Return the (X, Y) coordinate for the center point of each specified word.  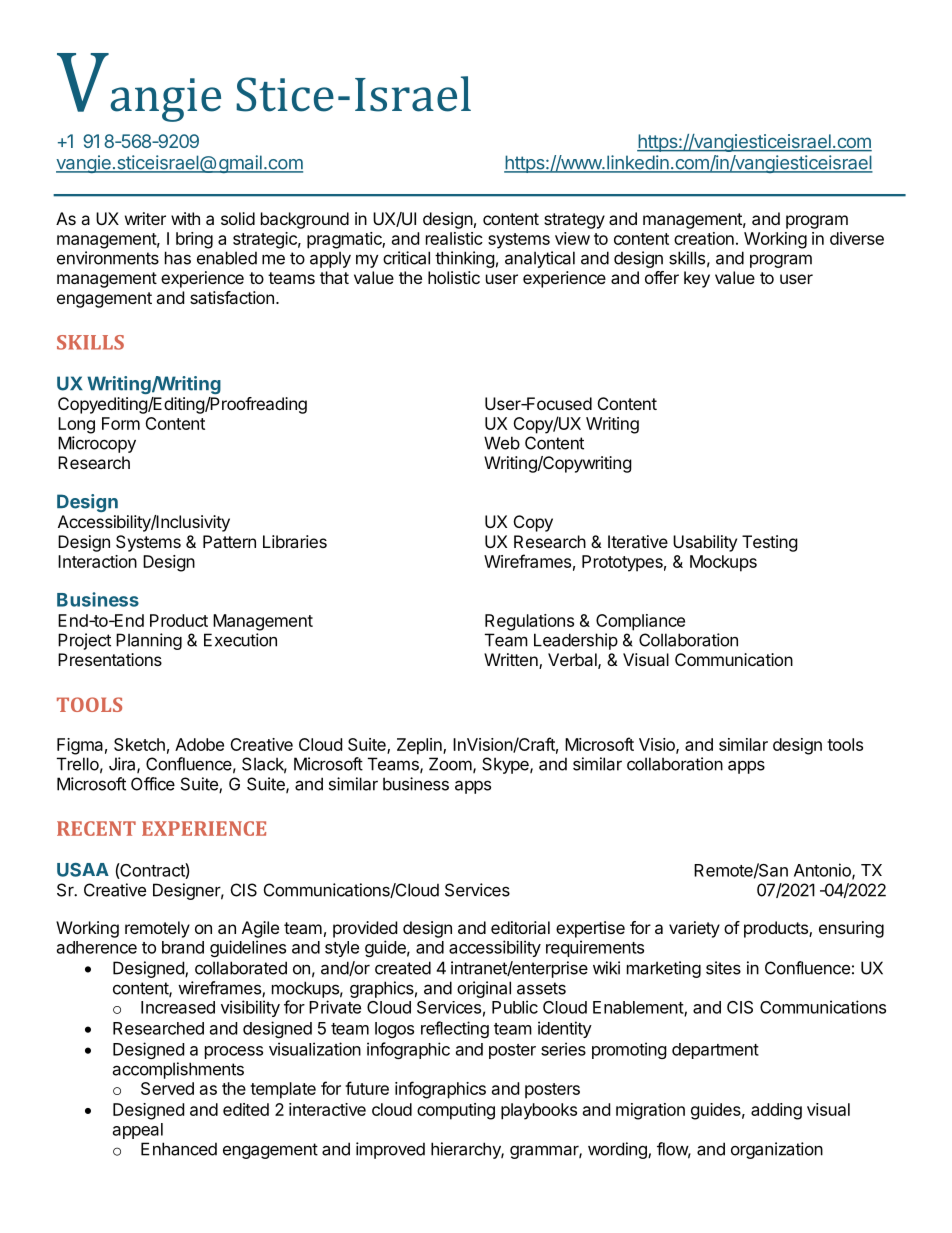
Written (512, 661)
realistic (454, 238)
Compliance (640, 622)
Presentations (110, 659)
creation (704, 238)
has (178, 258)
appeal (138, 1131)
